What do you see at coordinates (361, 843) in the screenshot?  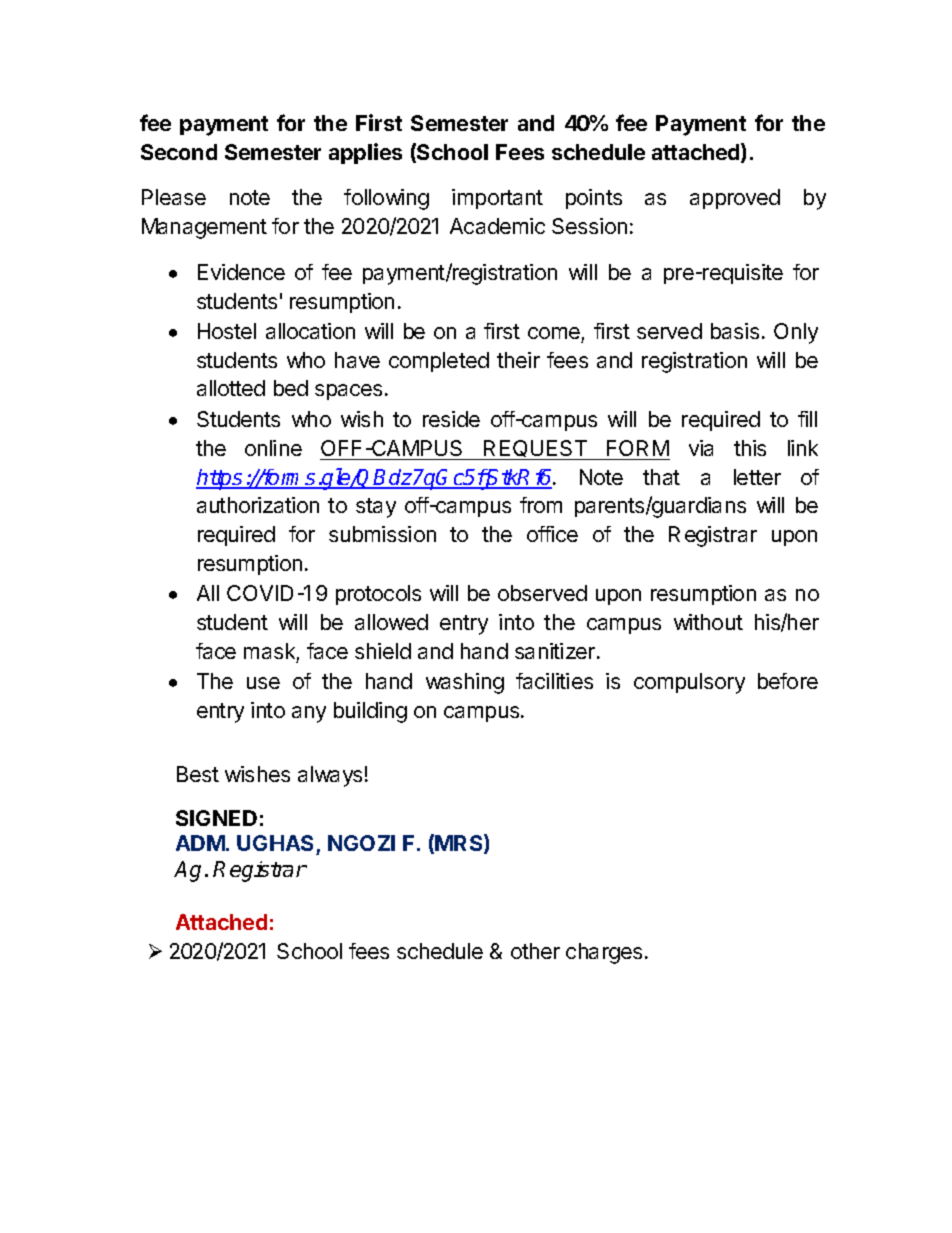 I see `NGOZI` at bounding box center [361, 843].
